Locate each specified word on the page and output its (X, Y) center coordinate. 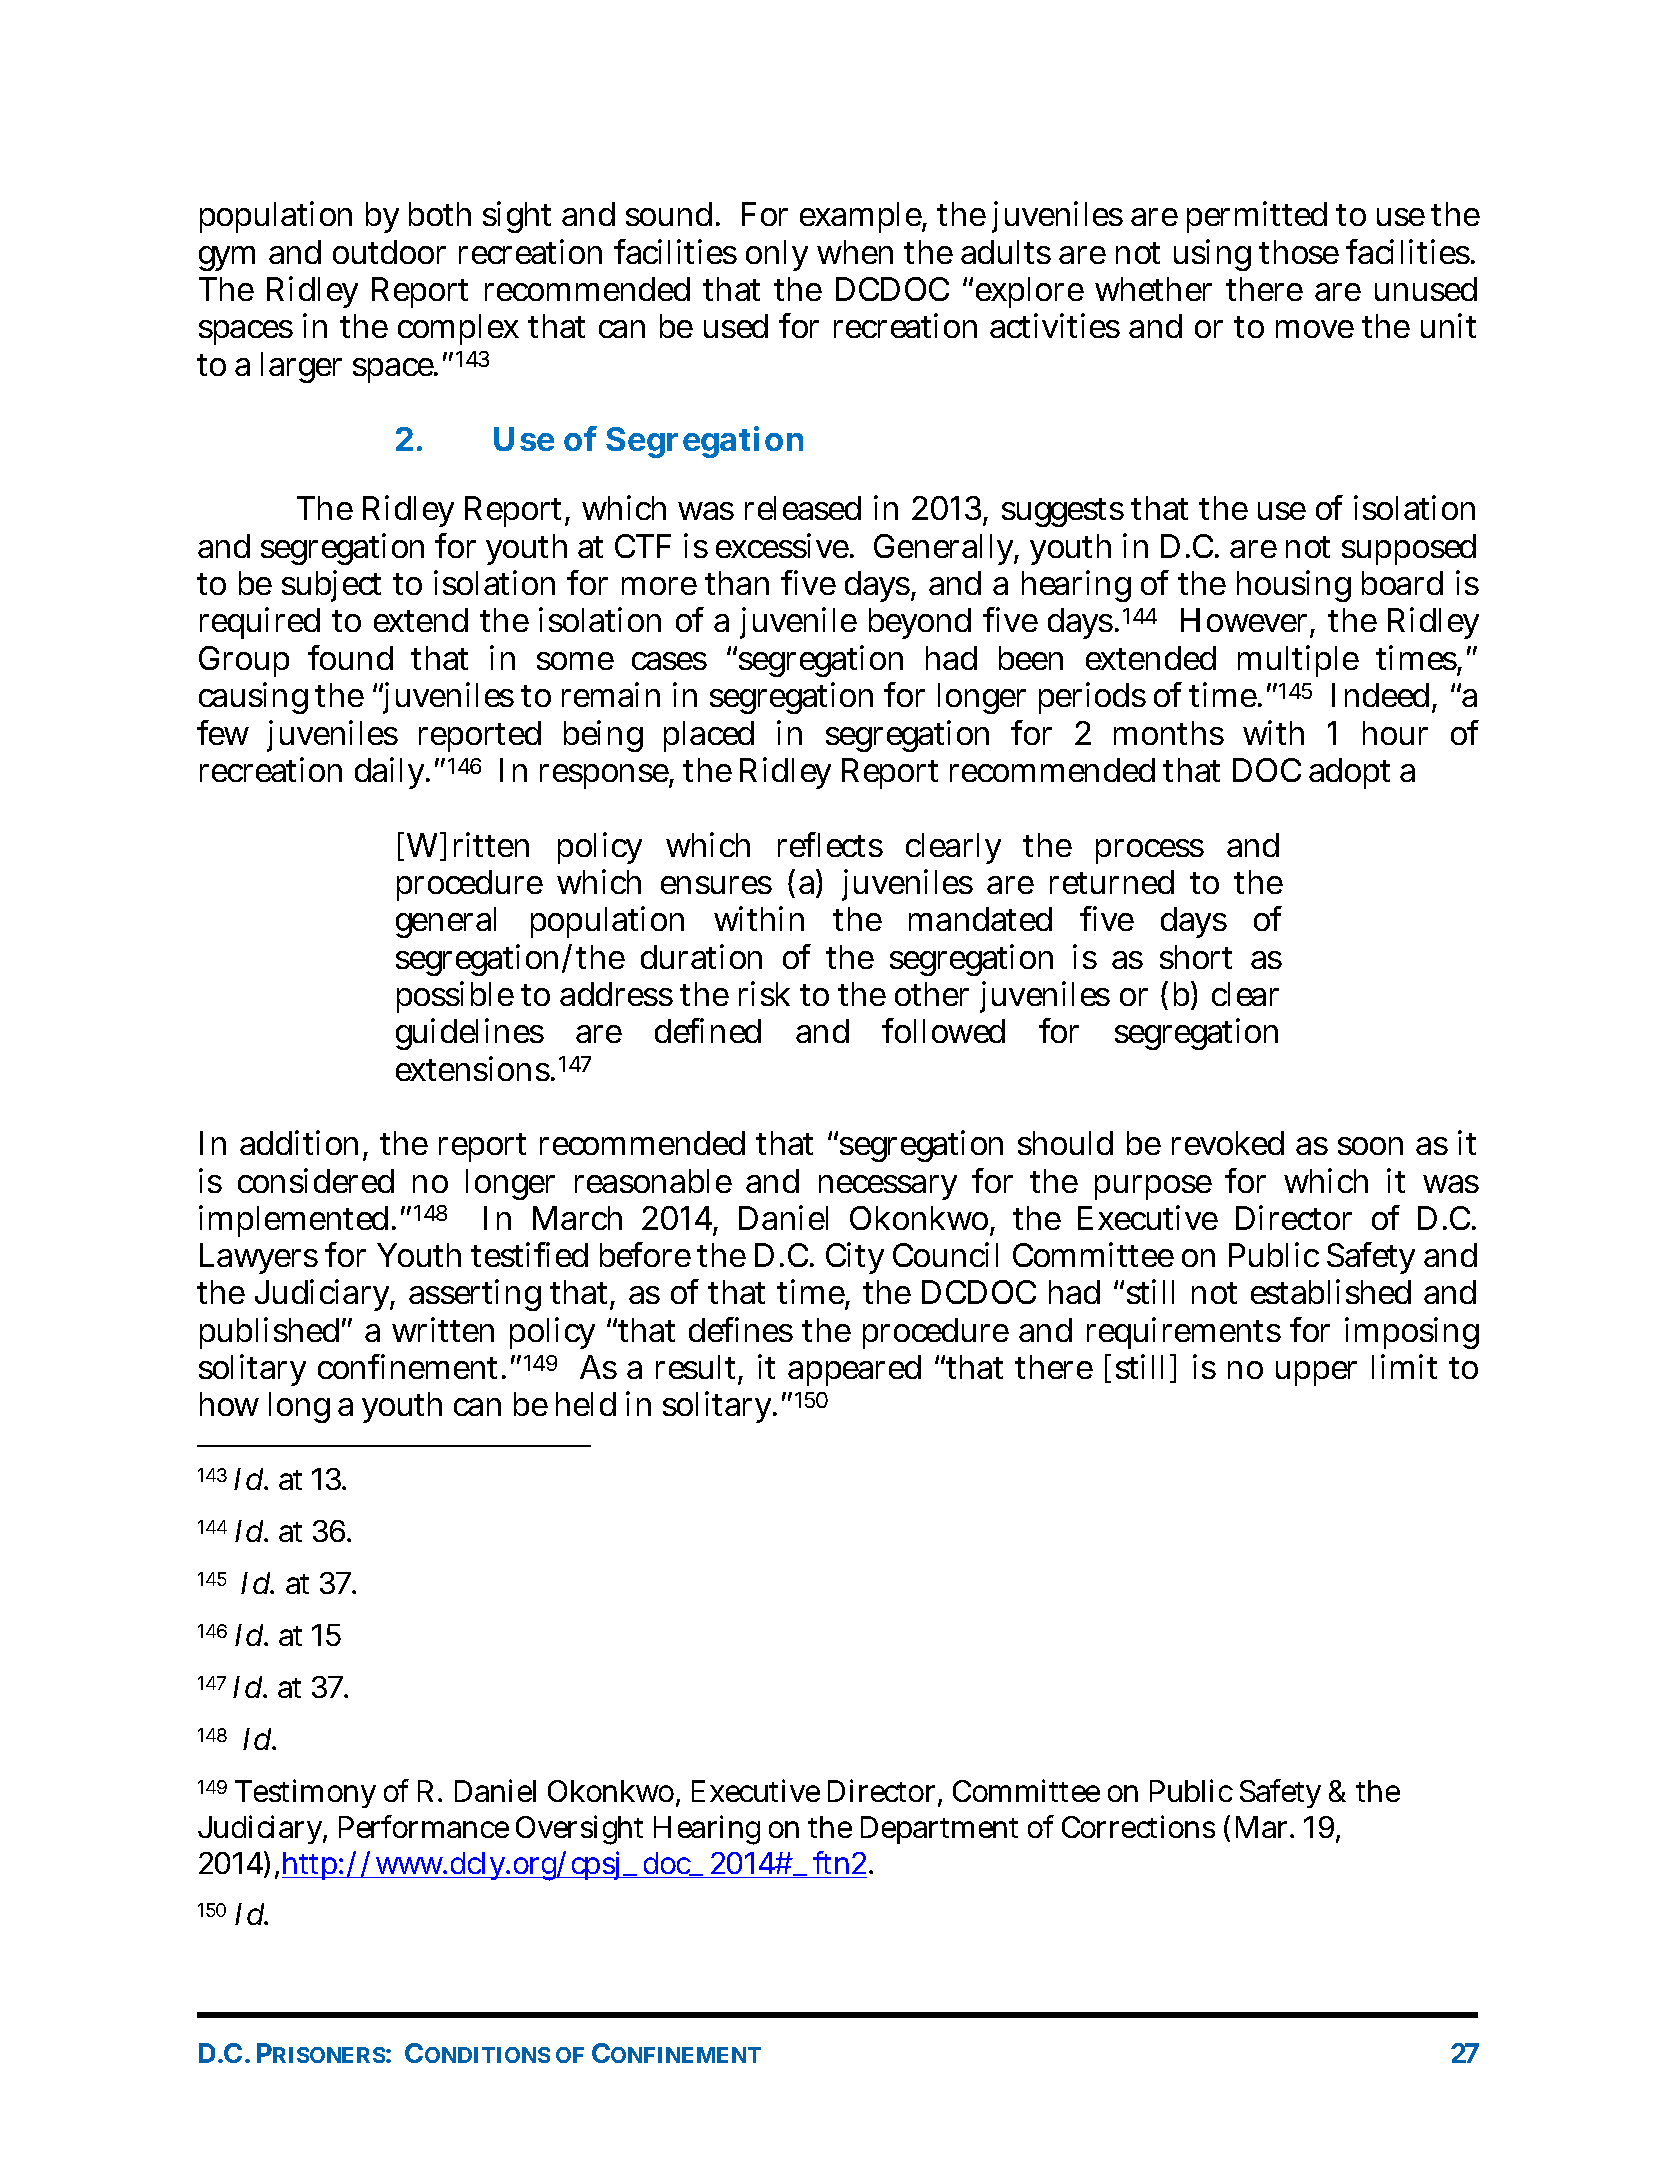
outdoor (389, 252)
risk (764, 993)
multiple (1298, 661)
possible (455, 997)
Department (939, 1830)
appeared (854, 1370)
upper (1316, 1373)
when (855, 252)
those (1299, 252)
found (350, 657)
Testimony (305, 1793)
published (269, 1333)
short (1196, 957)
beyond (920, 623)
